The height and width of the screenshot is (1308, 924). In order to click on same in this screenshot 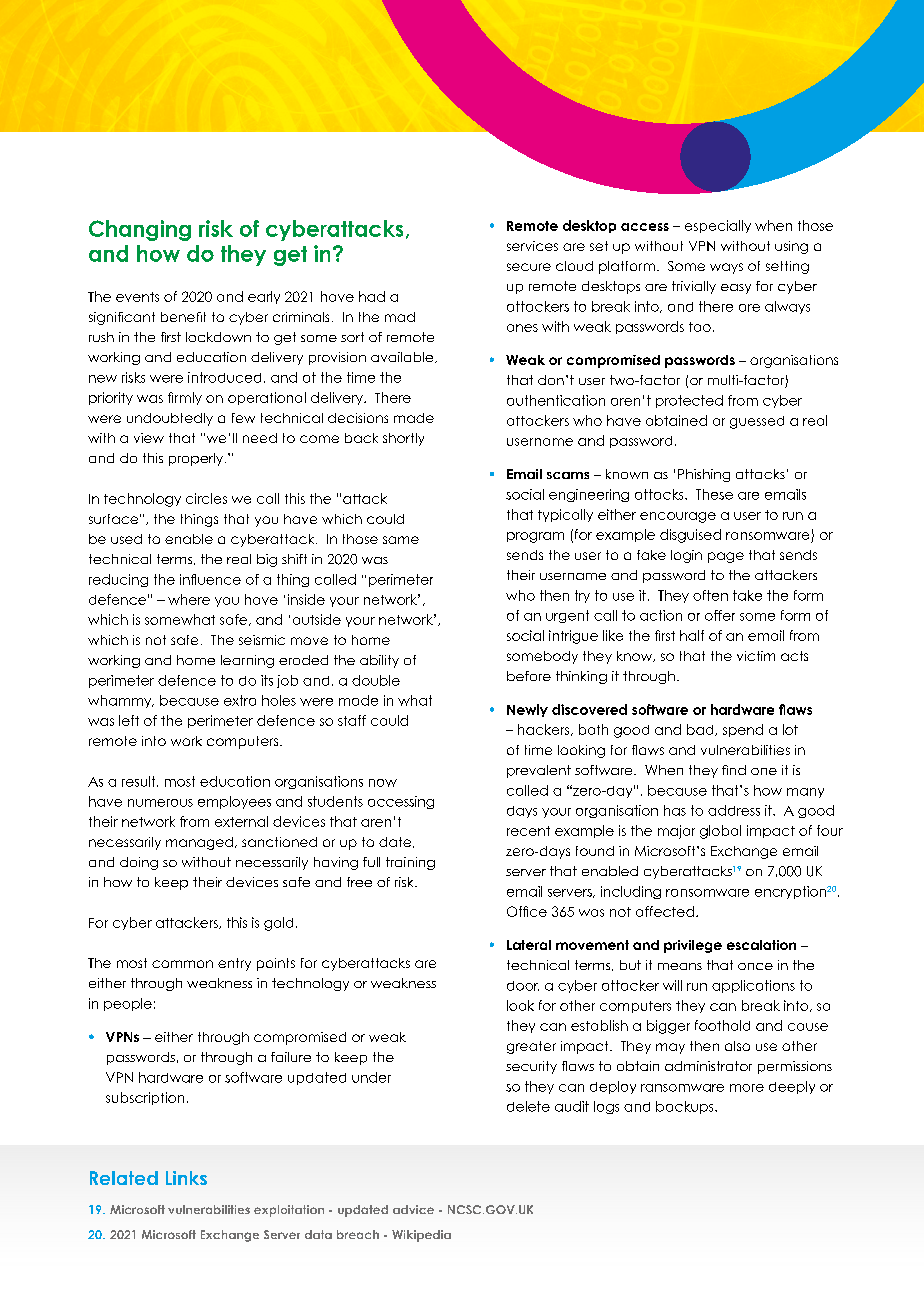, I will do `click(401, 540)`.
